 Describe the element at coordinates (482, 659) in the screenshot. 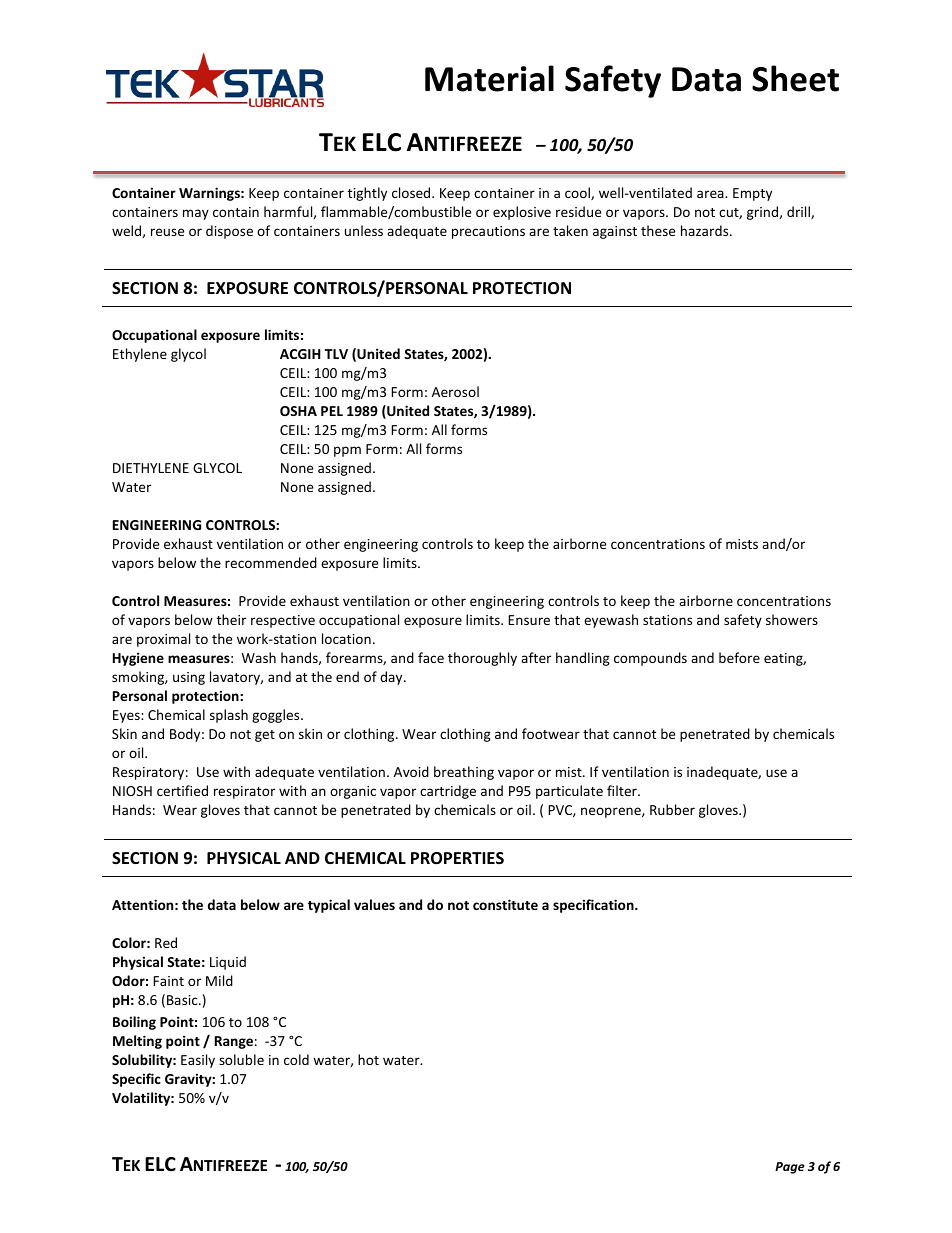

I see `thoroughly` at that location.
